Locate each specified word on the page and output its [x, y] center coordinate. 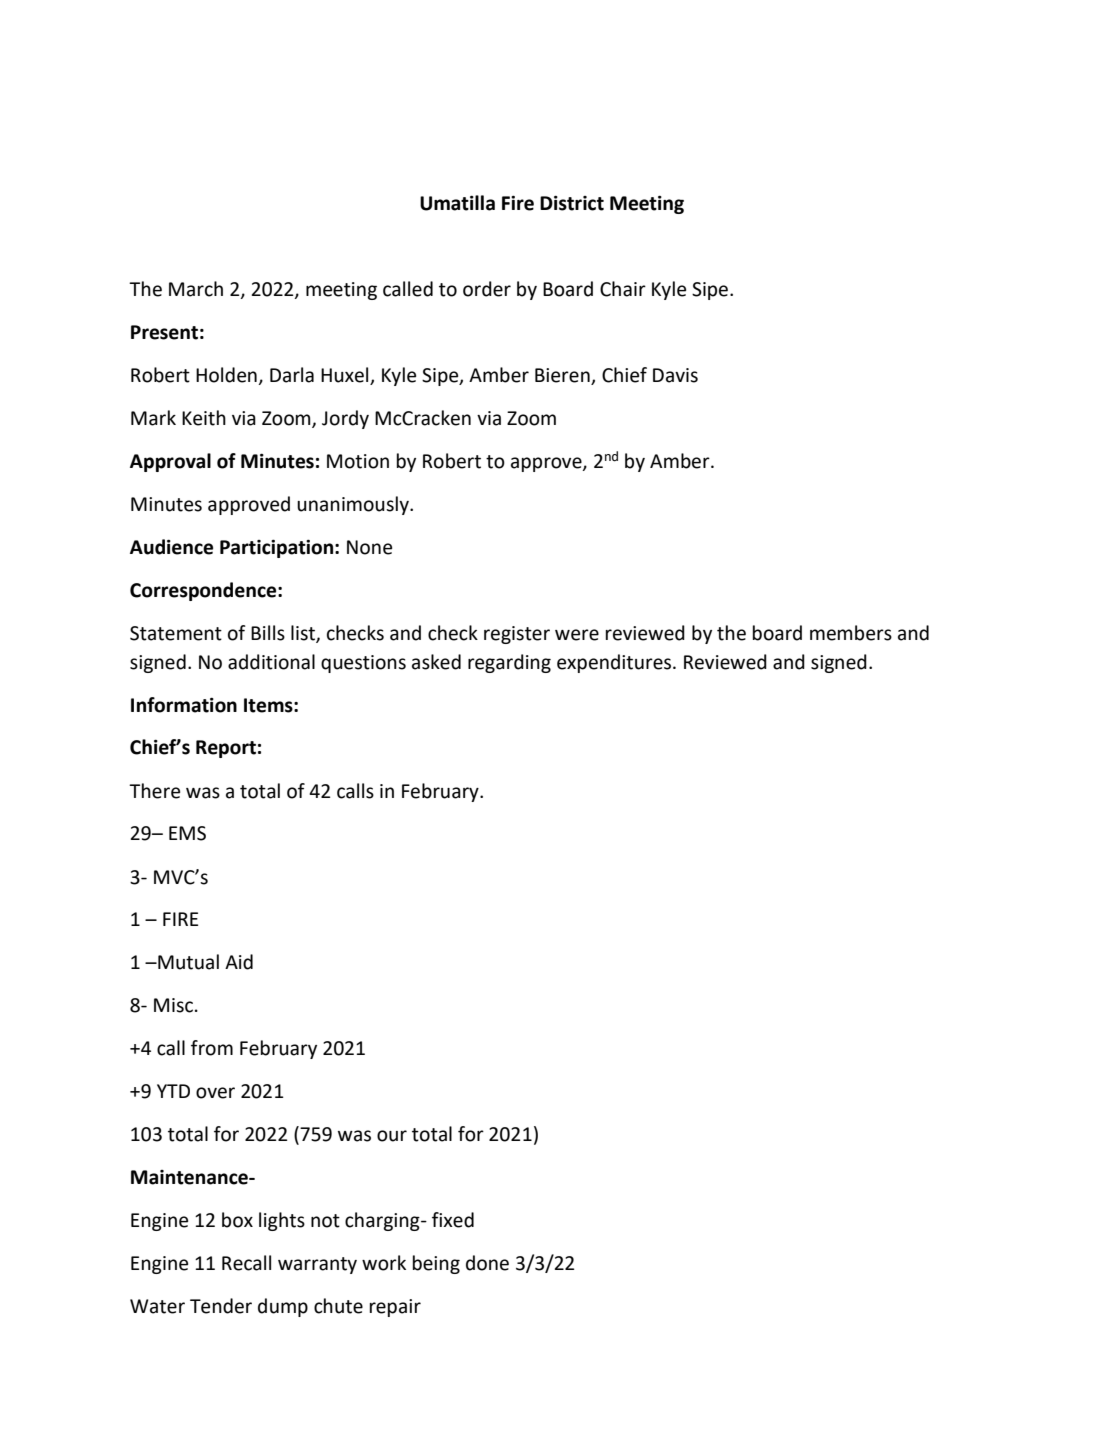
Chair [623, 289]
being [436, 1264]
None [369, 547]
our [392, 1136]
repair [395, 1308]
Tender [221, 1306]
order [487, 289]
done [487, 1263]
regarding [509, 663]
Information [184, 705]
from [212, 1048]
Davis [675, 375]
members [851, 633]
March [196, 289]
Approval [170, 462]
